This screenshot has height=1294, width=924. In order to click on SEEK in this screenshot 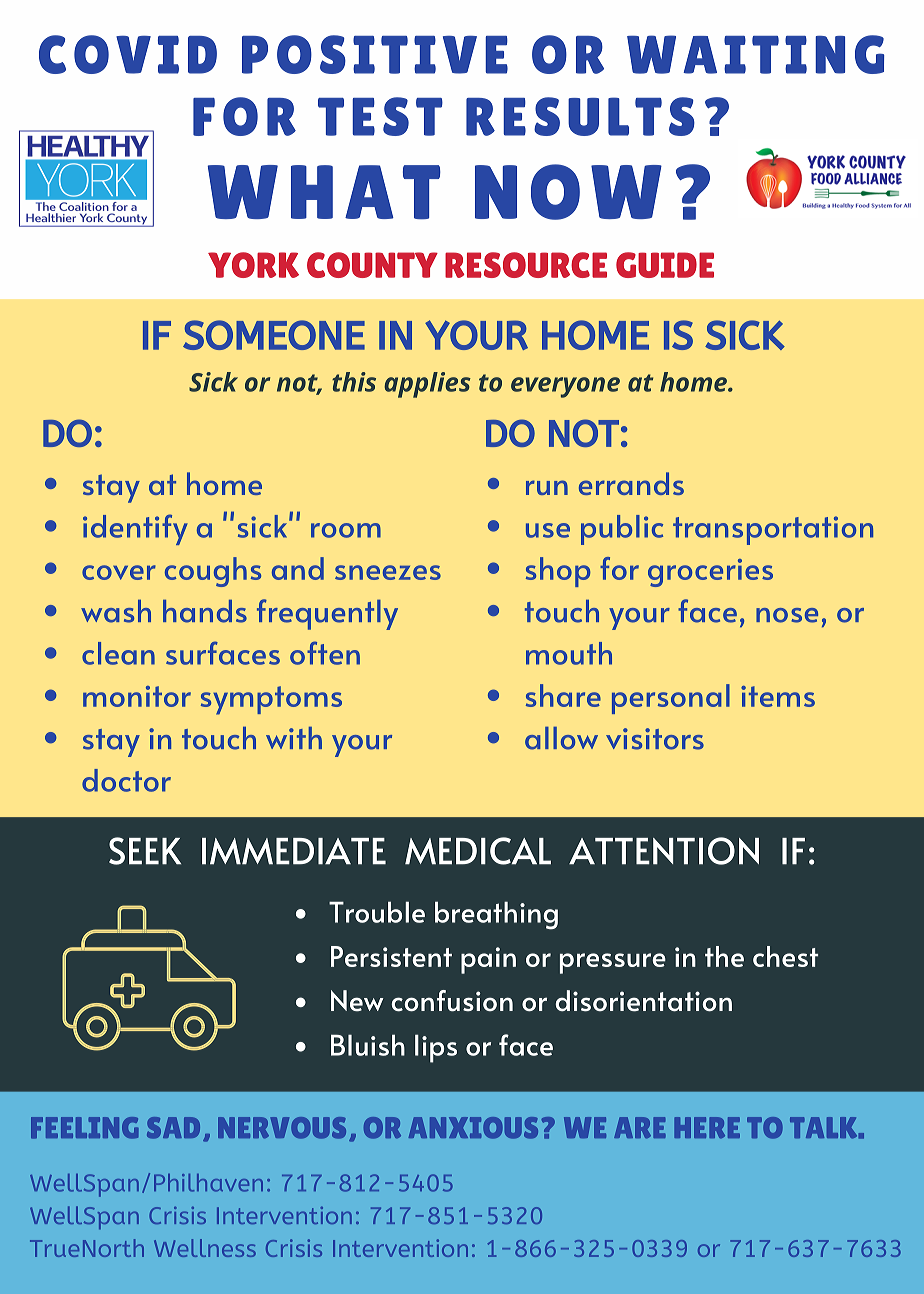, I will do `click(145, 851)`.
